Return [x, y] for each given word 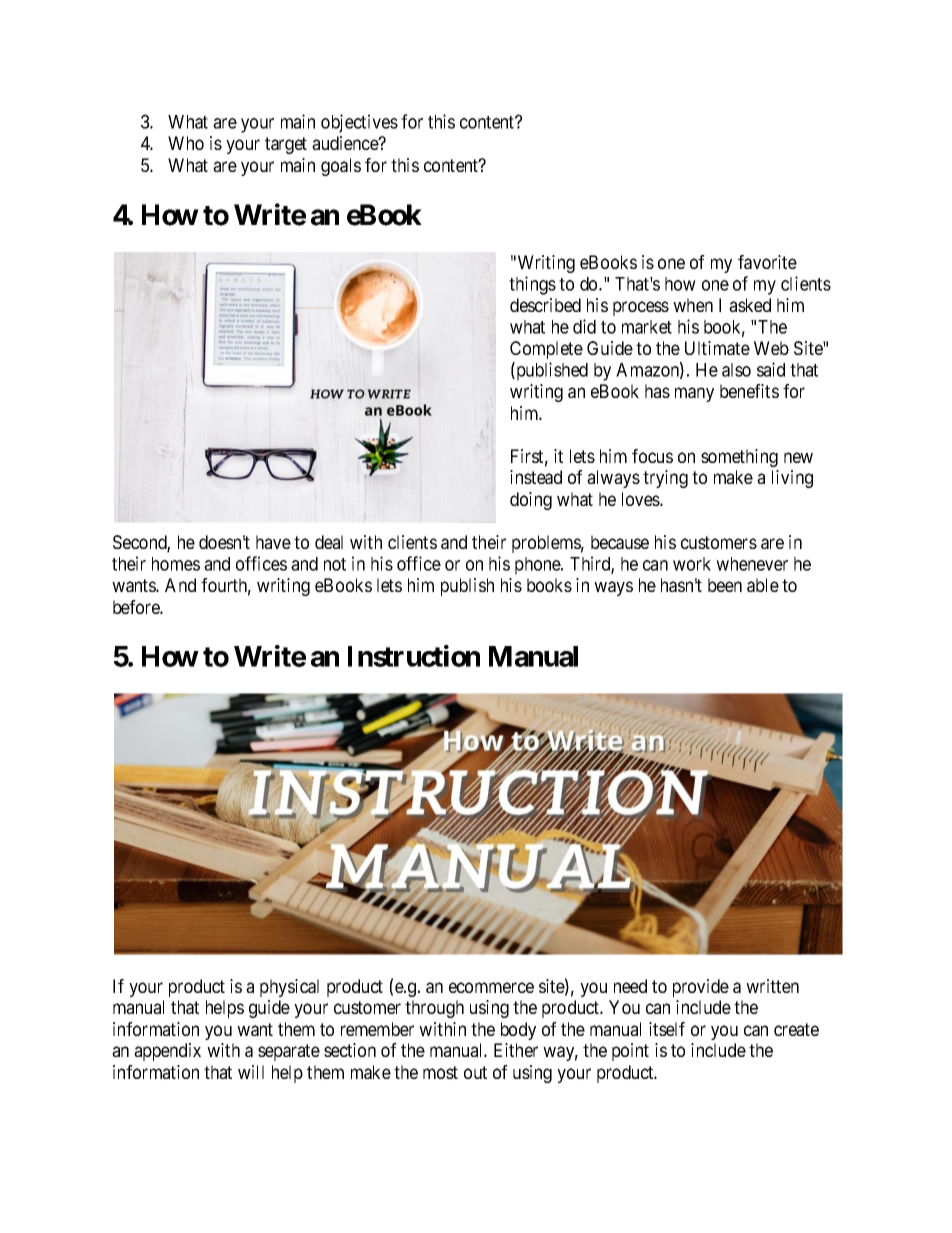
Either [516, 1050]
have [273, 542]
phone [538, 566]
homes [176, 564]
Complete [546, 350]
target [286, 145]
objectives [359, 123]
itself [667, 1029]
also [736, 370]
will [251, 1072]
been [725, 585]
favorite [767, 262]
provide [701, 988]
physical [289, 988]
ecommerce [491, 987]
